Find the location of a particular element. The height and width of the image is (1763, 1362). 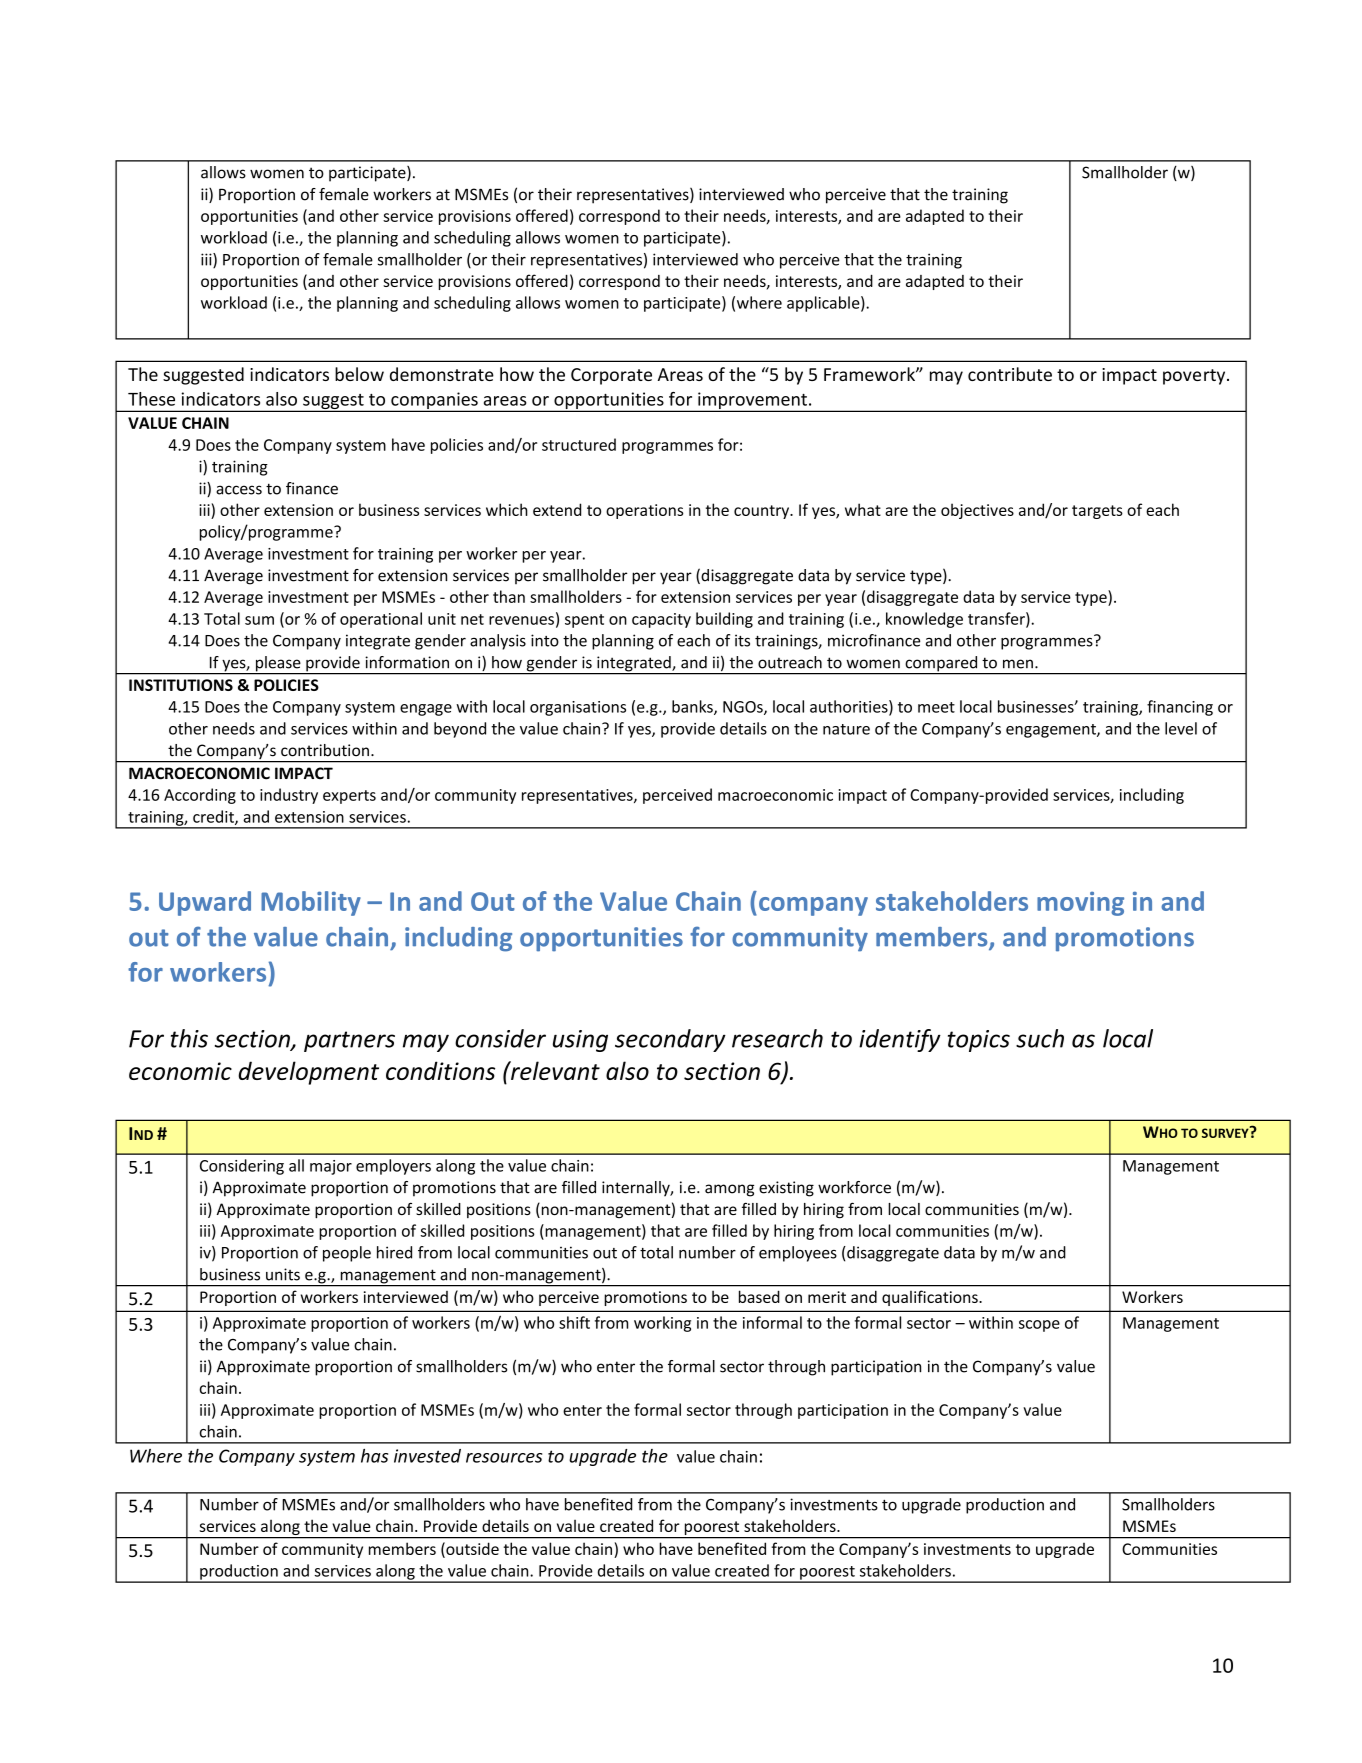

contribute is located at coordinates (1010, 374).
